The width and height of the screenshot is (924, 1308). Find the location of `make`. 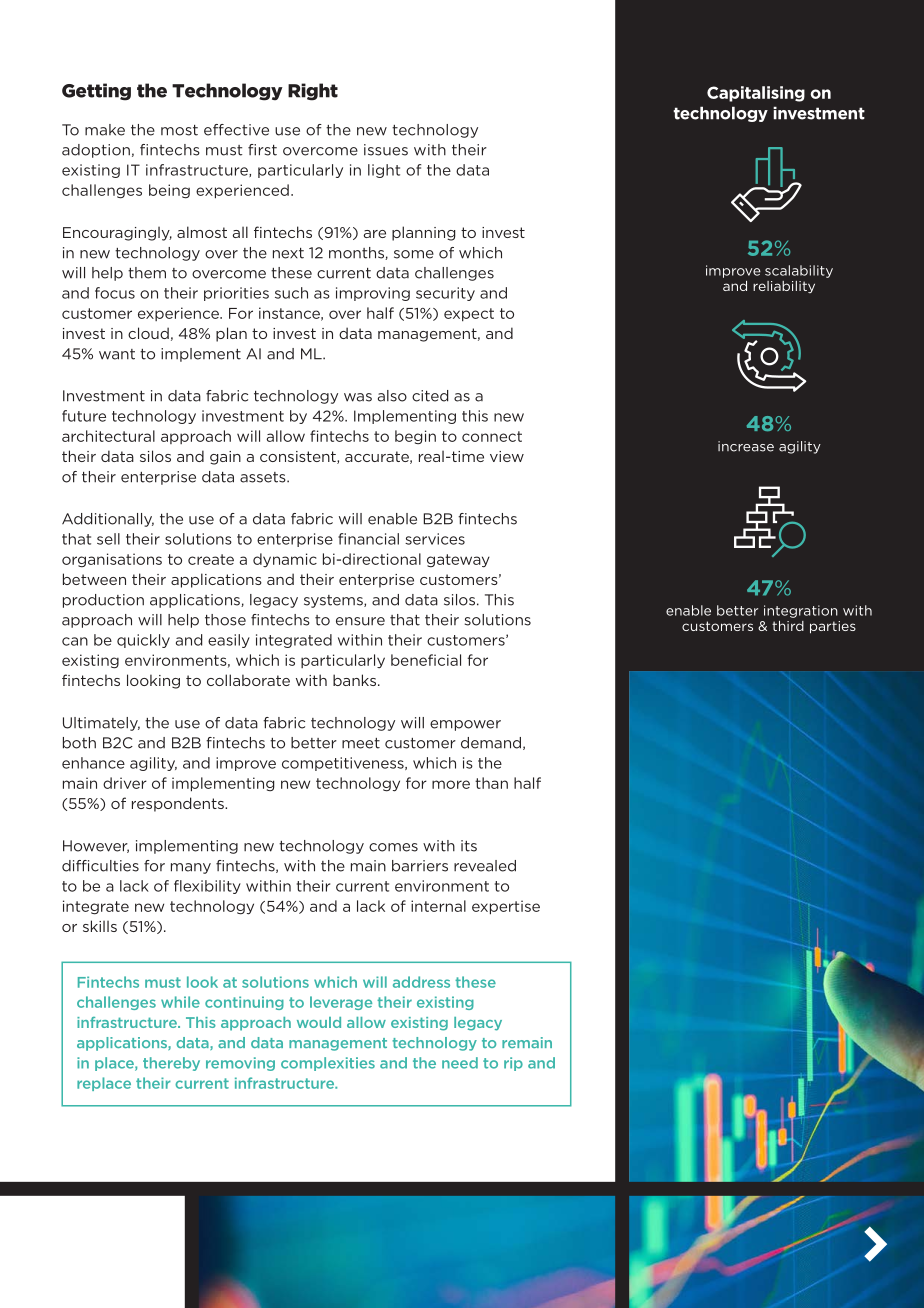

make is located at coordinates (105, 130).
